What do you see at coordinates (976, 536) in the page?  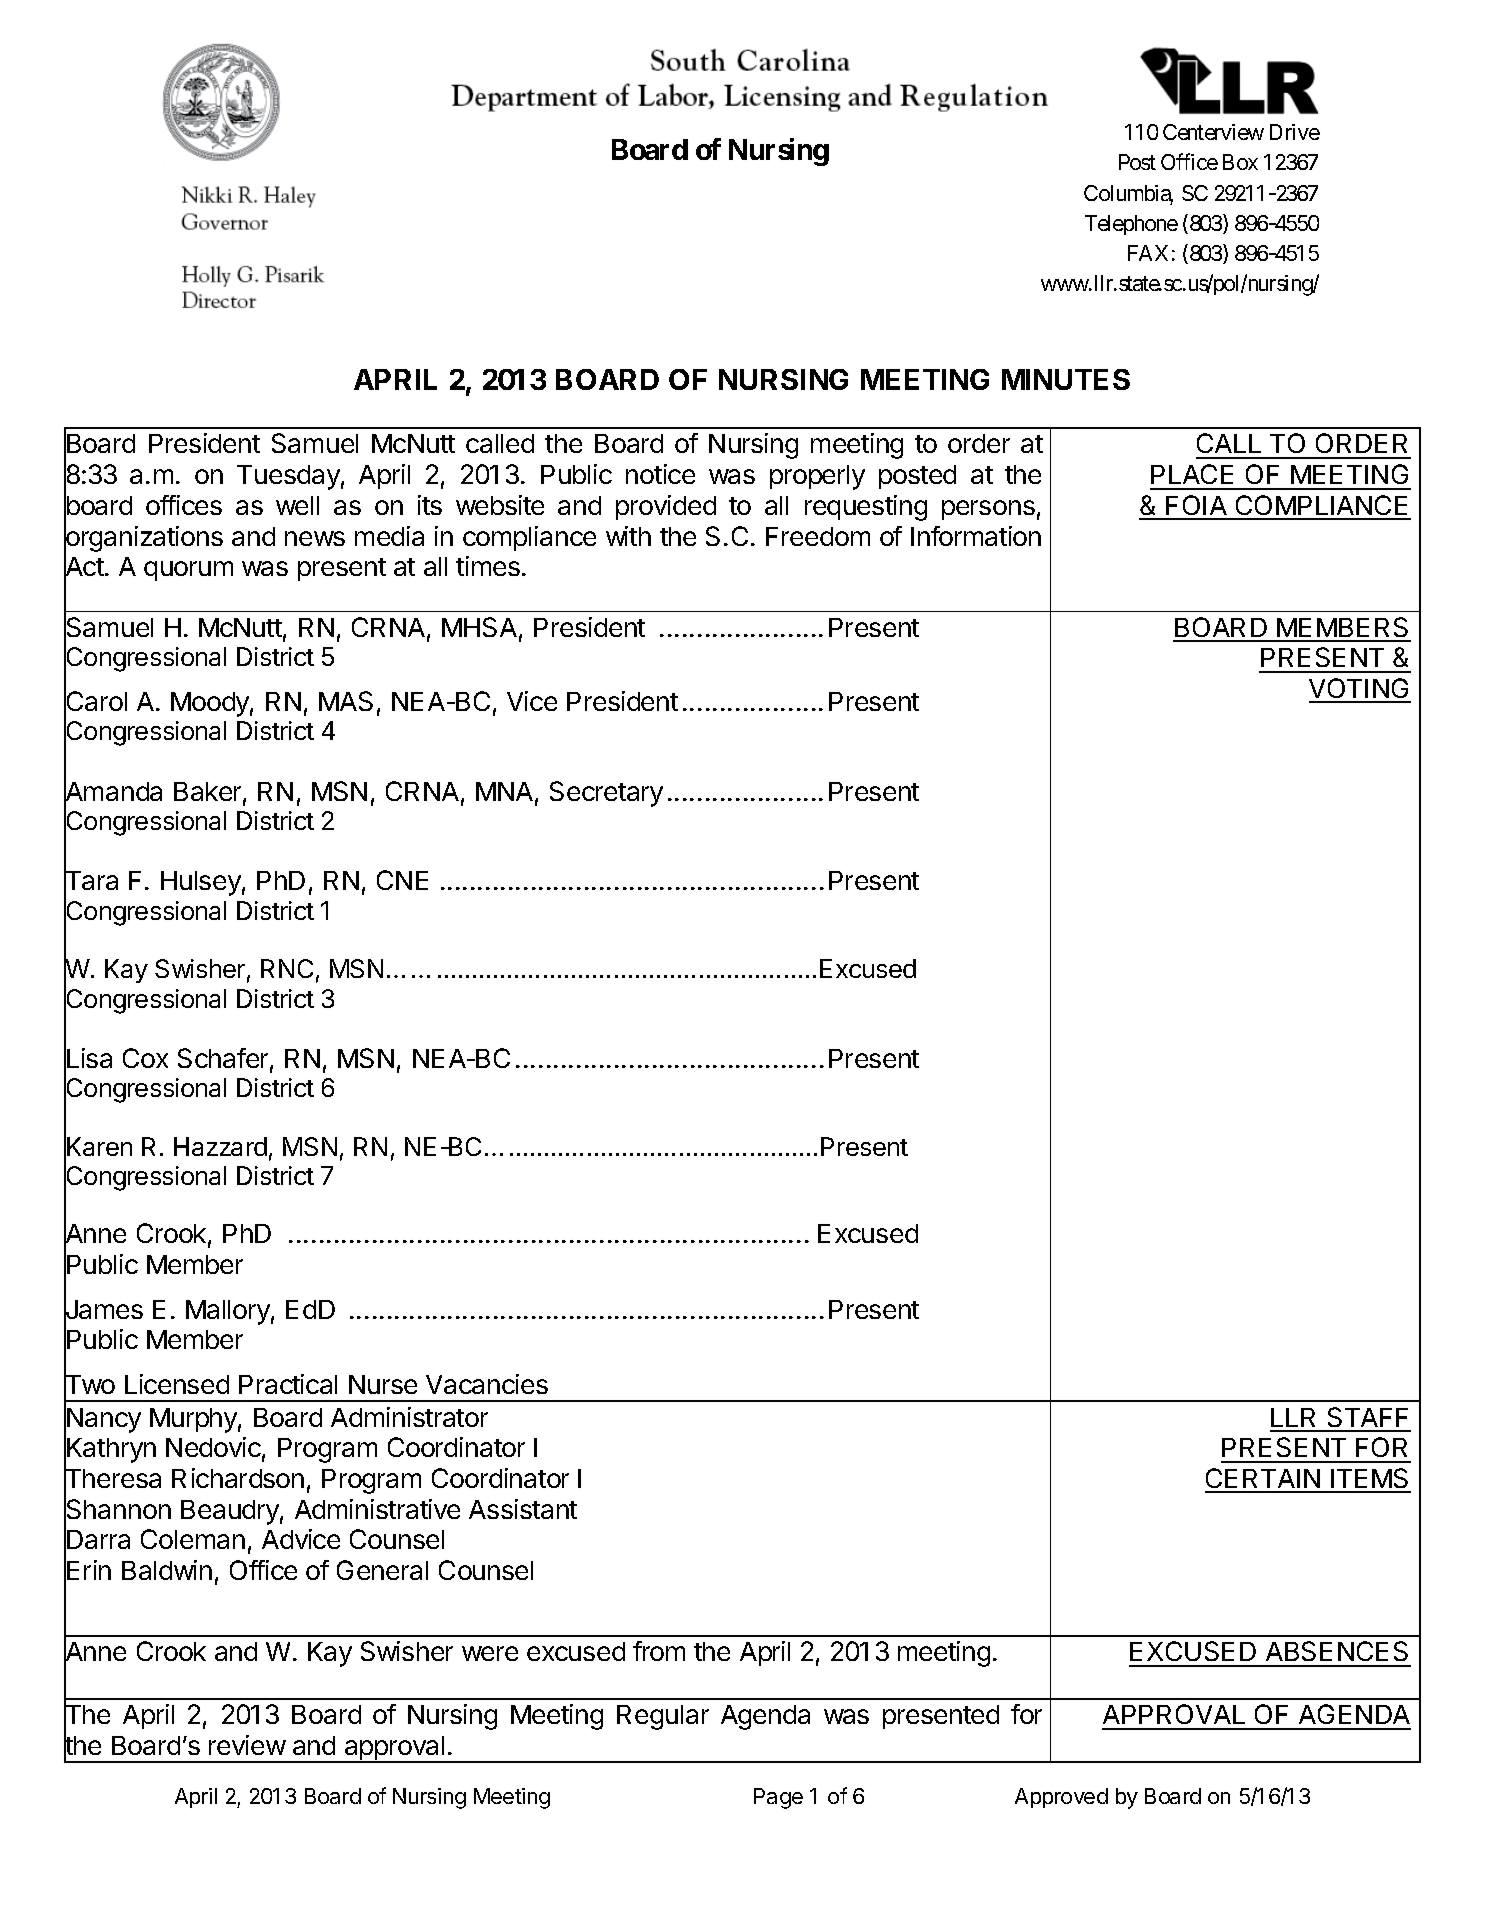 I see `Information` at bounding box center [976, 536].
